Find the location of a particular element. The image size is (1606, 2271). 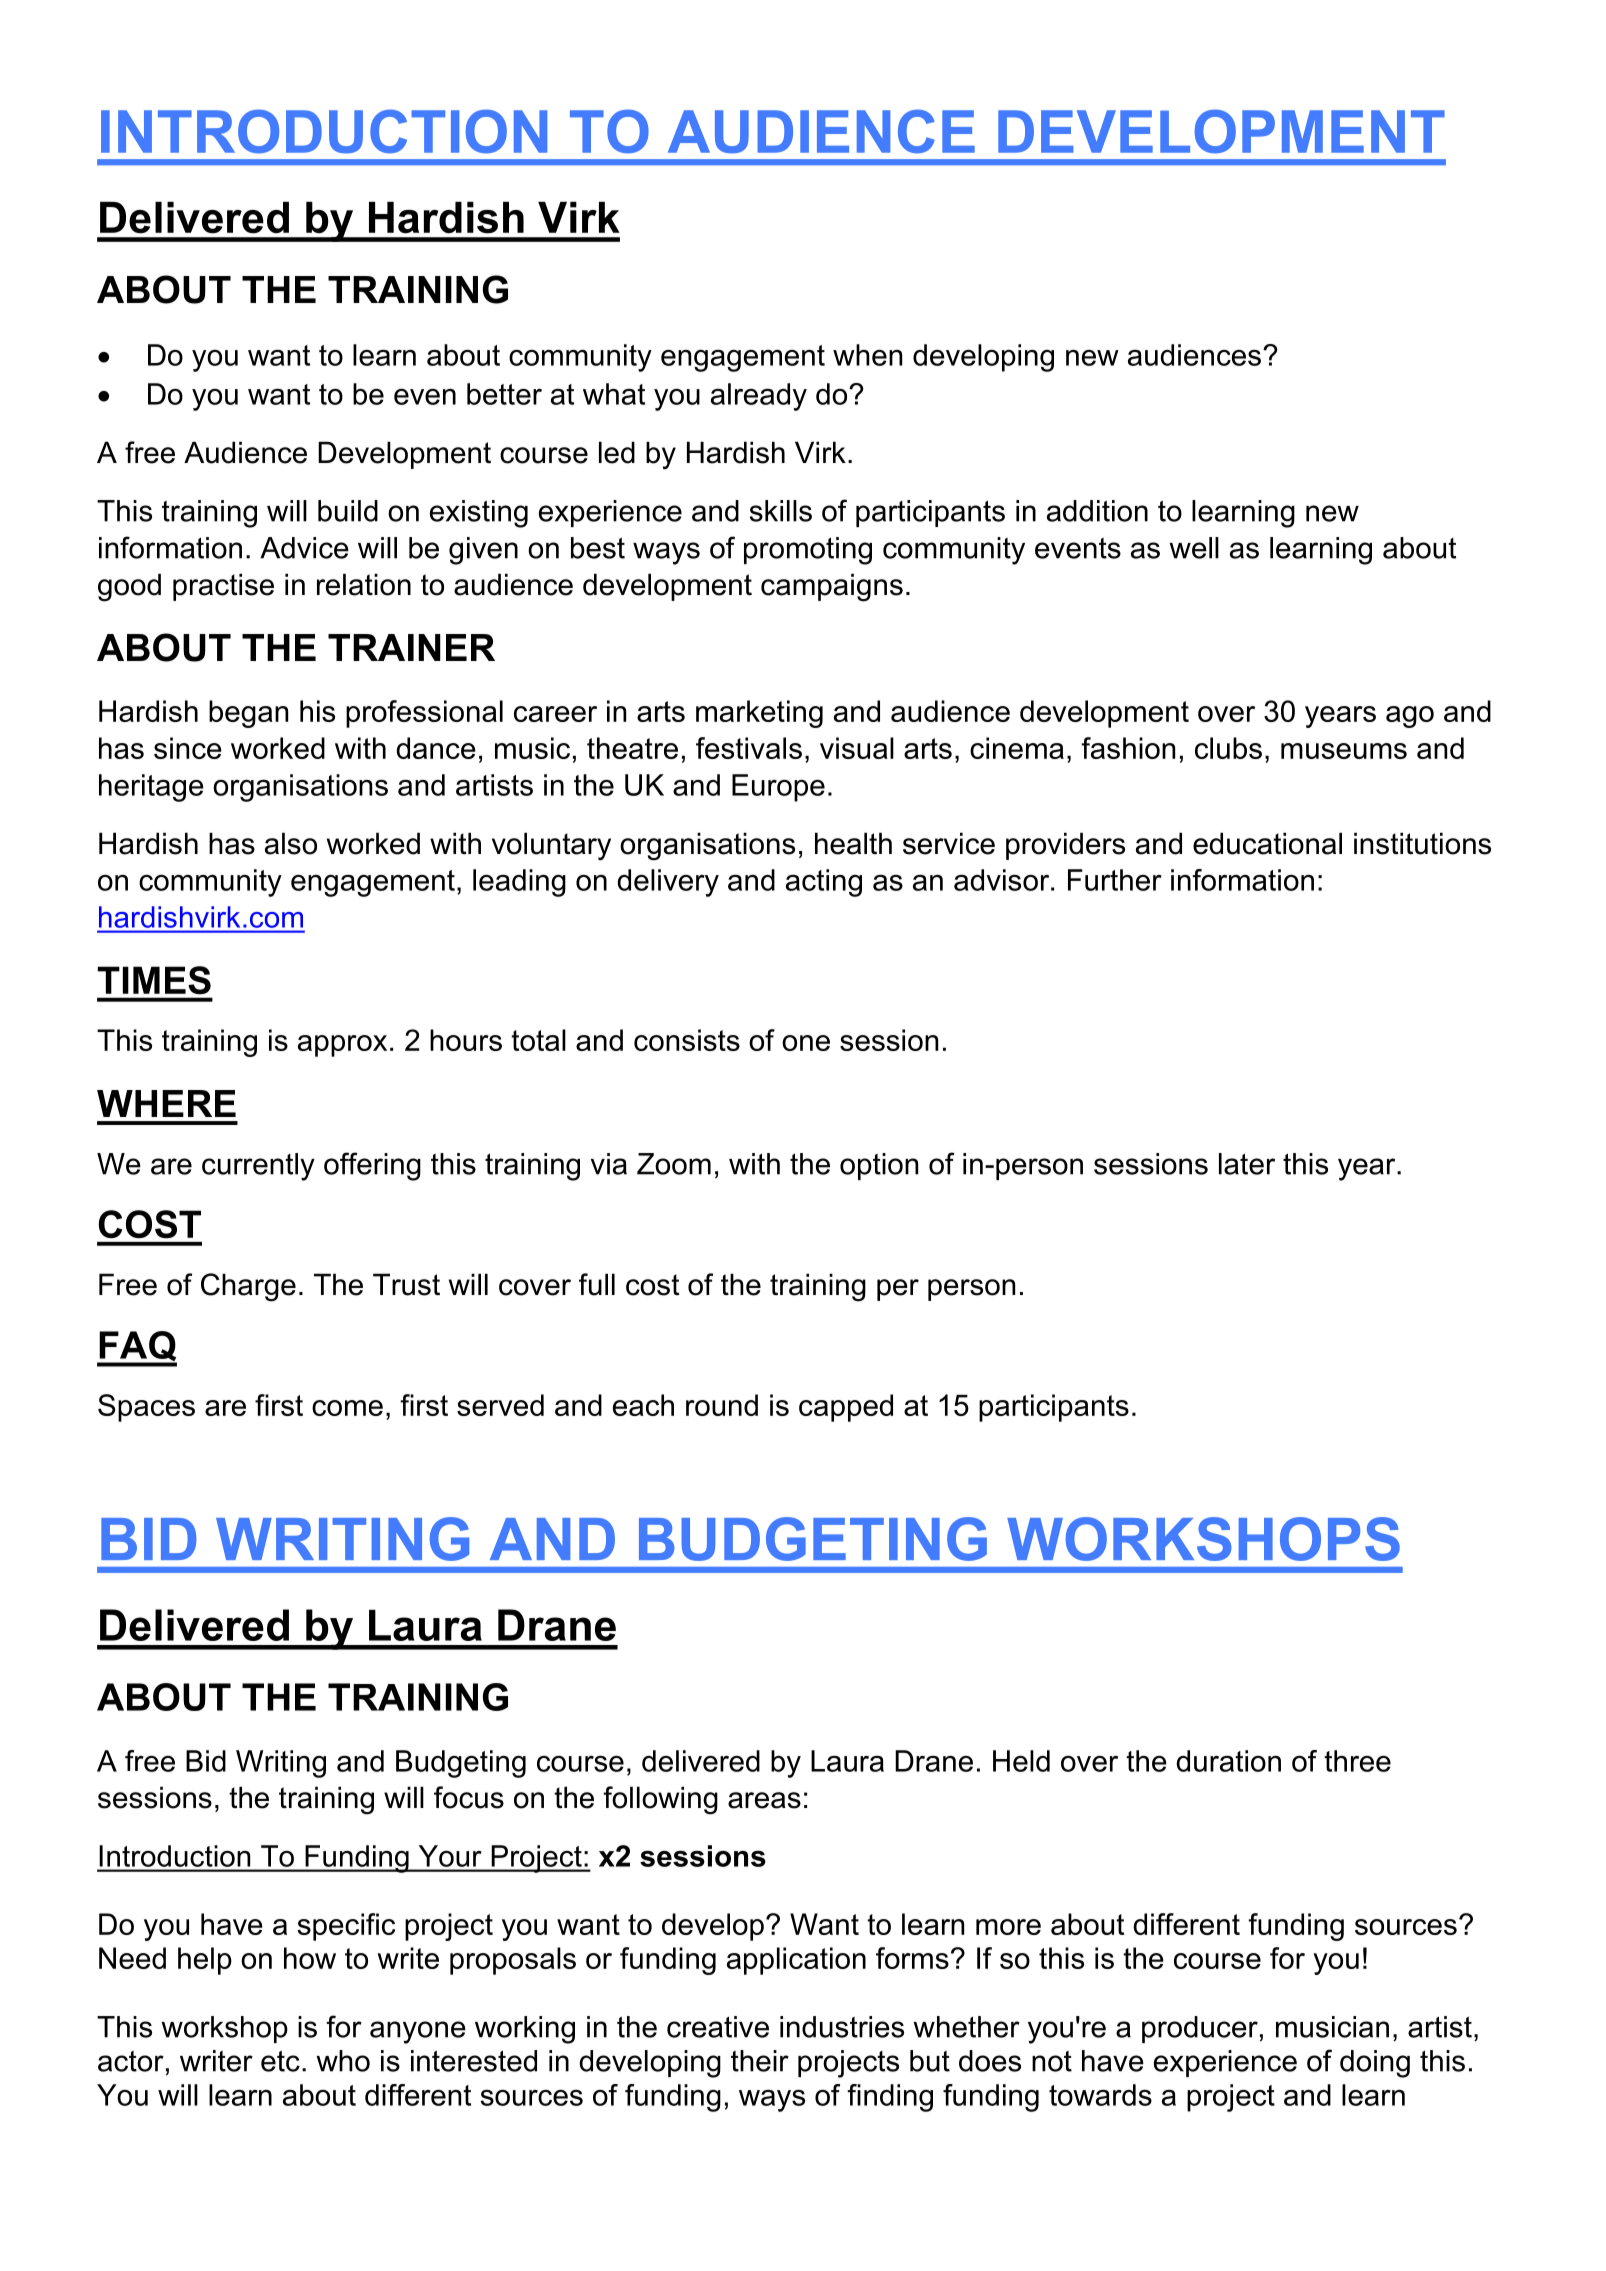

later is located at coordinates (1247, 1164).
